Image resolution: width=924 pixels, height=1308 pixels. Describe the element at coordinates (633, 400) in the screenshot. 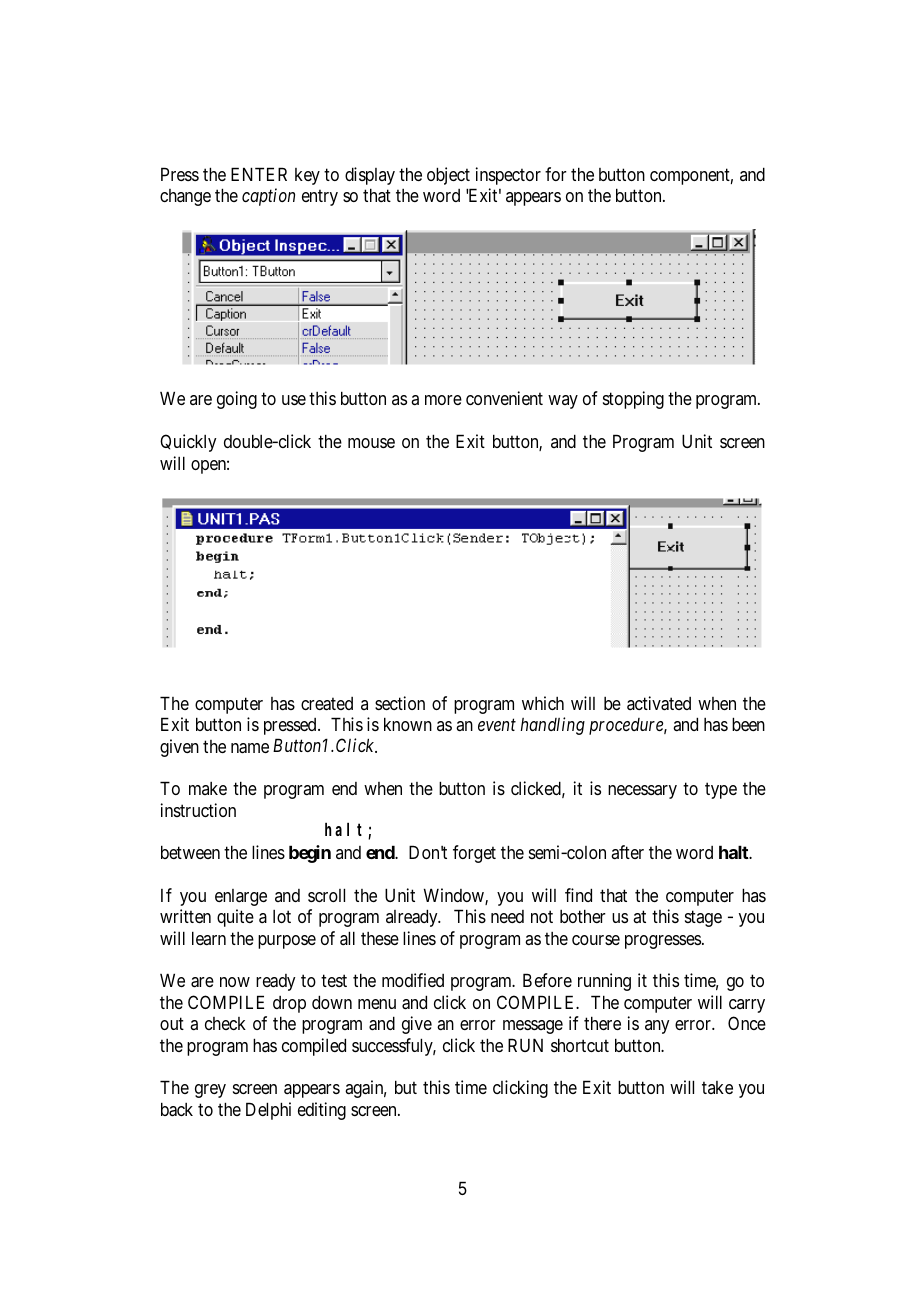

I see `stopping` at that location.
